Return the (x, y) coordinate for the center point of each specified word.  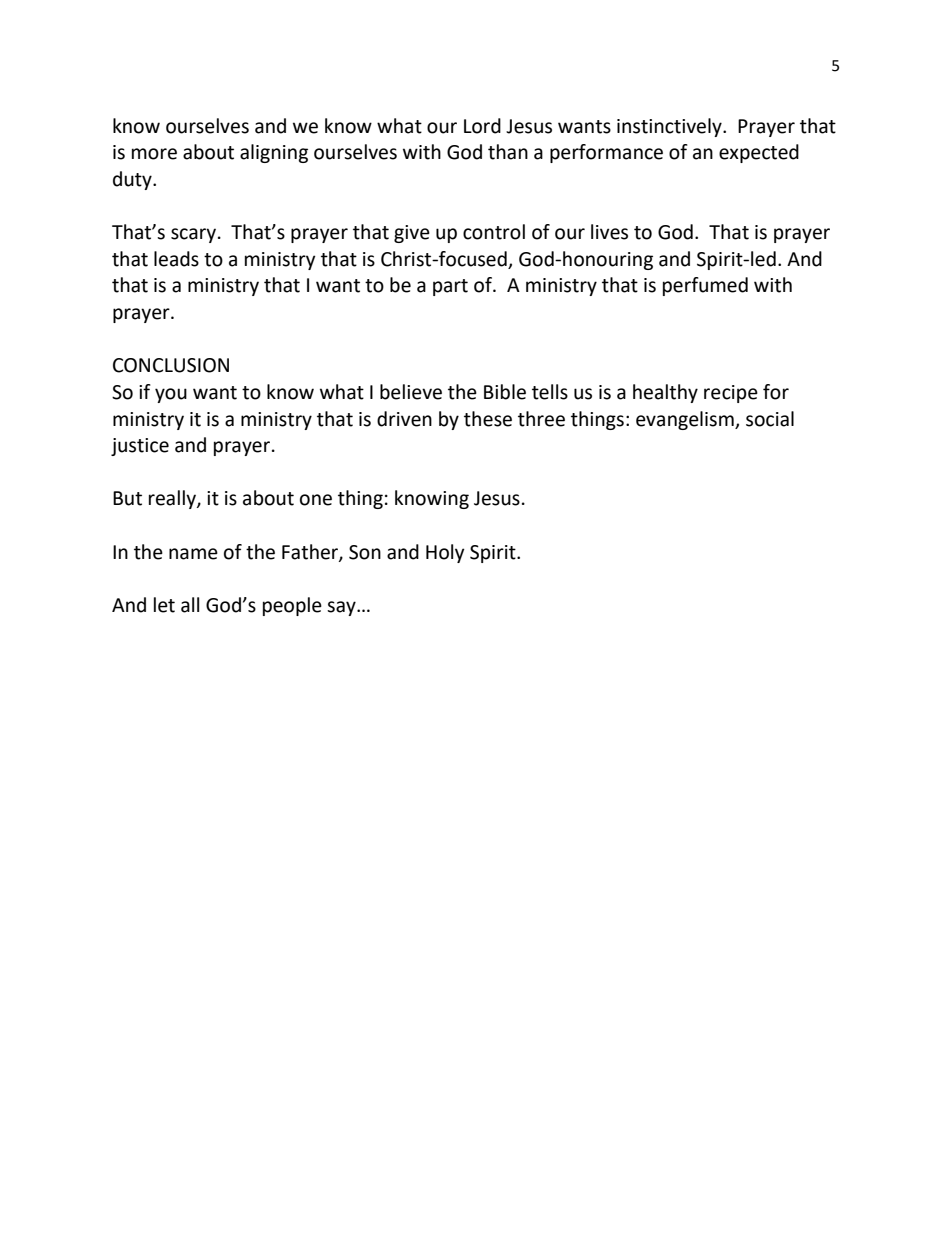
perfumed (705, 286)
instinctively (670, 127)
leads (176, 259)
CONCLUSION (171, 365)
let (164, 605)
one (316, 500)
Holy (445, 553)
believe (411, 392)
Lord (482, 126)
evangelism (686, 420)
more (154, 154)
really (173, 499)
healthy (665, 393)
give (412, 234)
